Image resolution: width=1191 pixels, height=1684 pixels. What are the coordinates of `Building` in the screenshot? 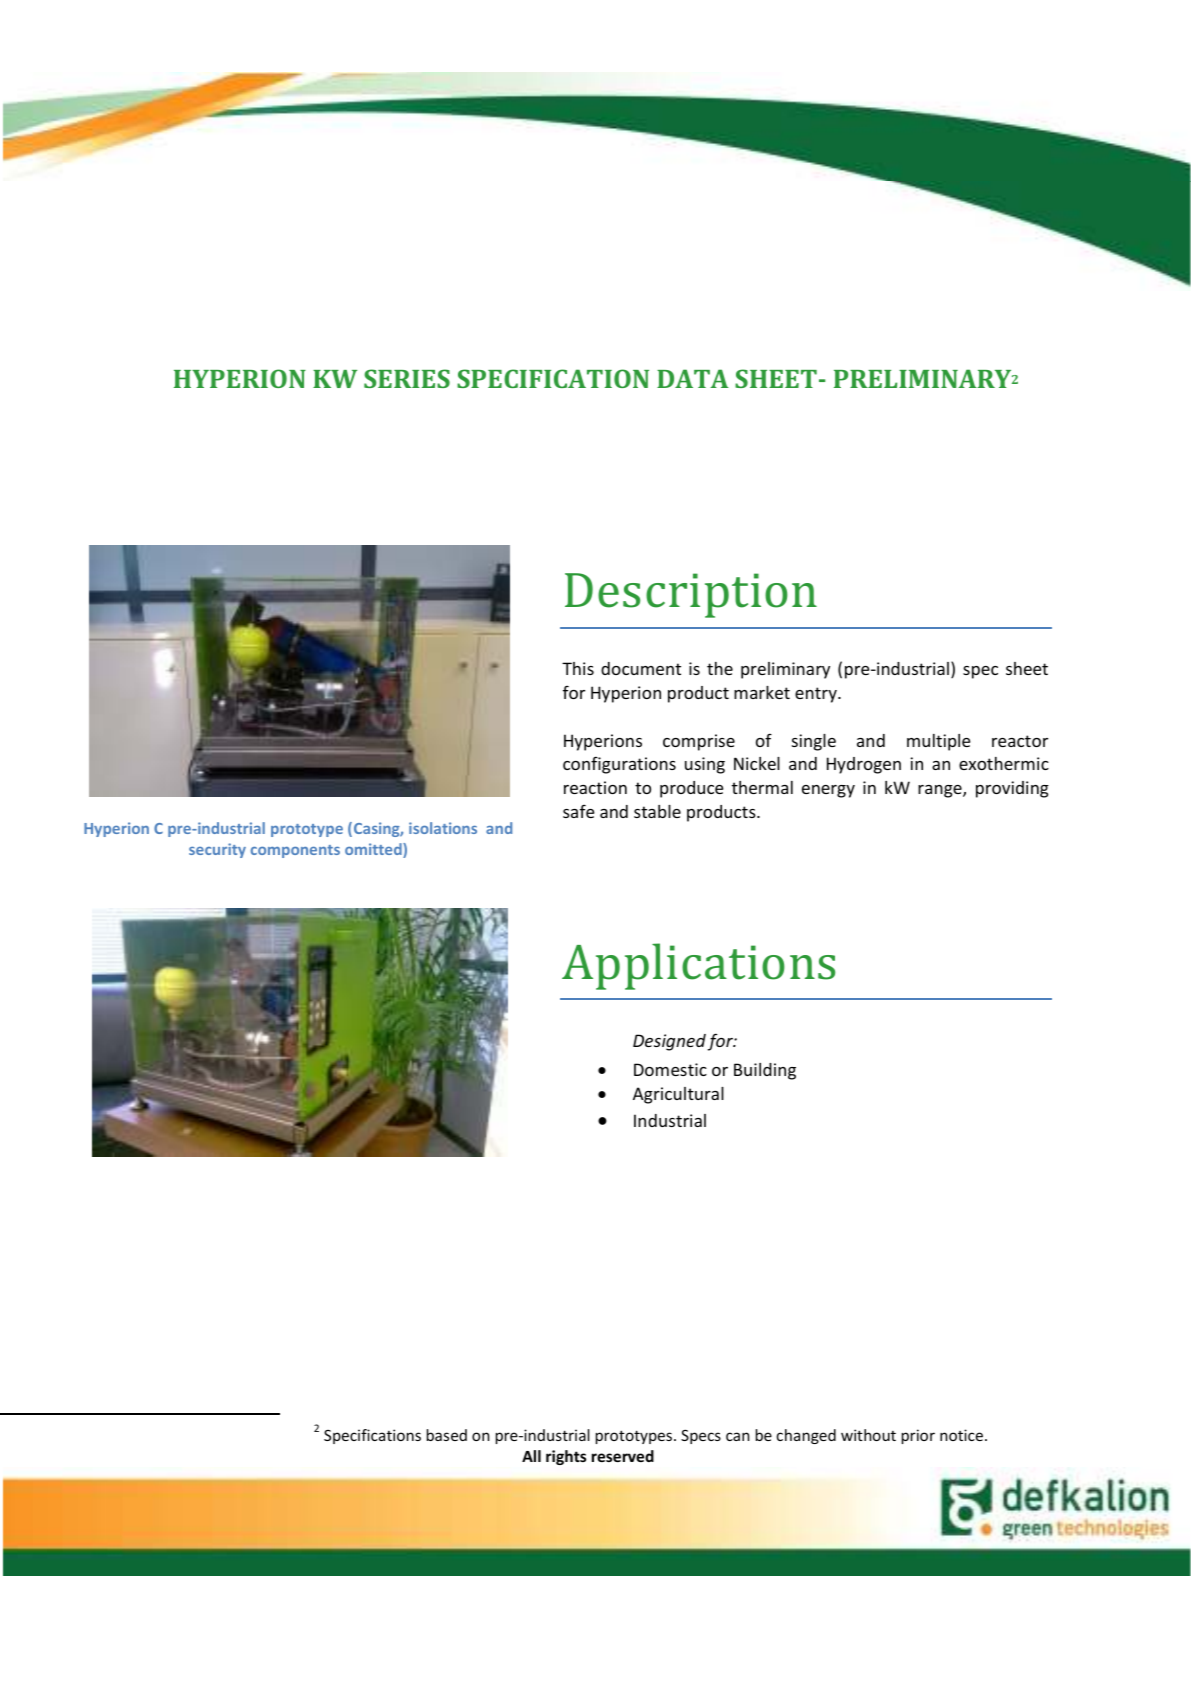 It's located at (765, 1071).
